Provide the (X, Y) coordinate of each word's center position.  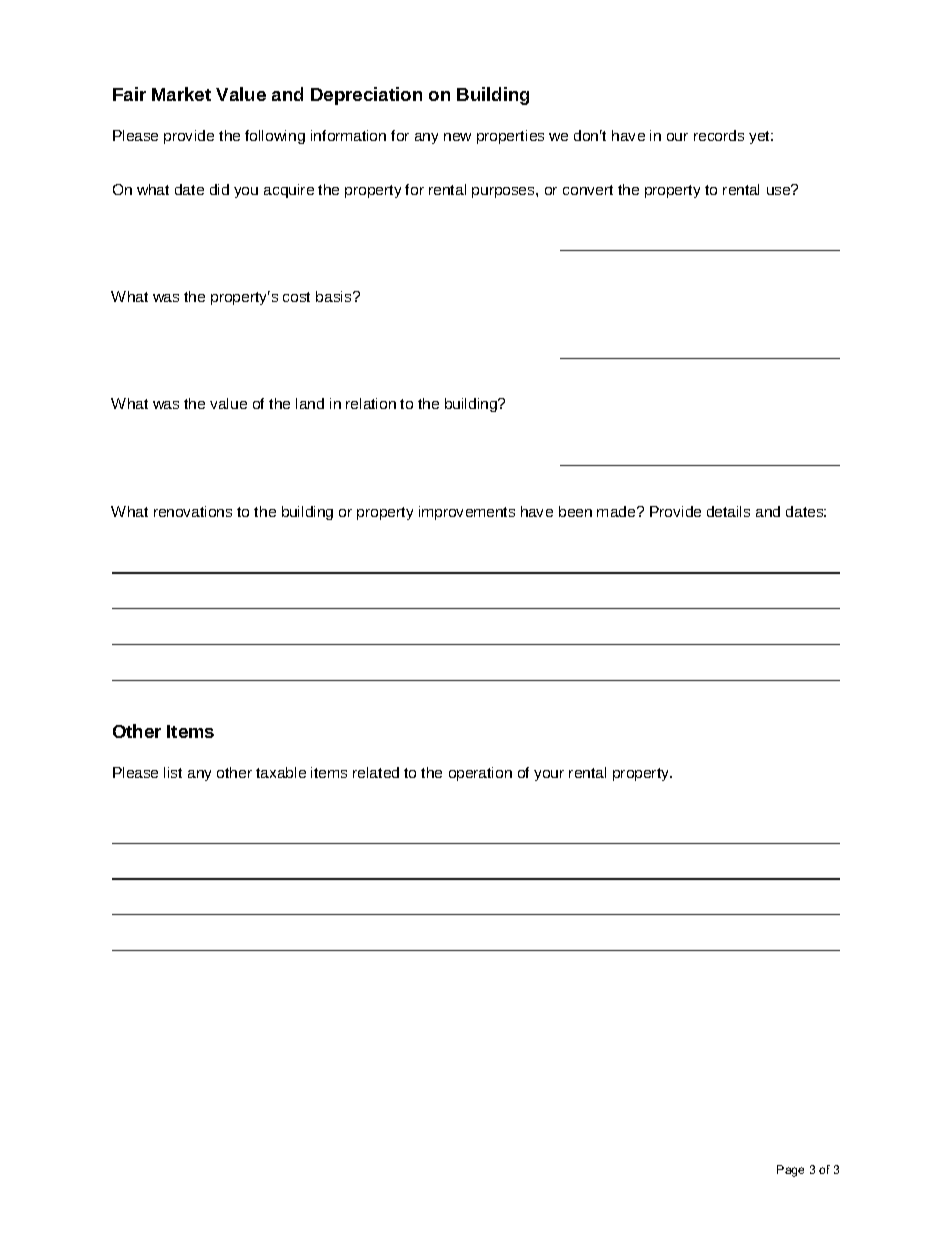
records (719, 135)
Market (181, 94)
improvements (467, 513)
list (173, 772)
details (728, 511)
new (457, 137)
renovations (193, 511)
